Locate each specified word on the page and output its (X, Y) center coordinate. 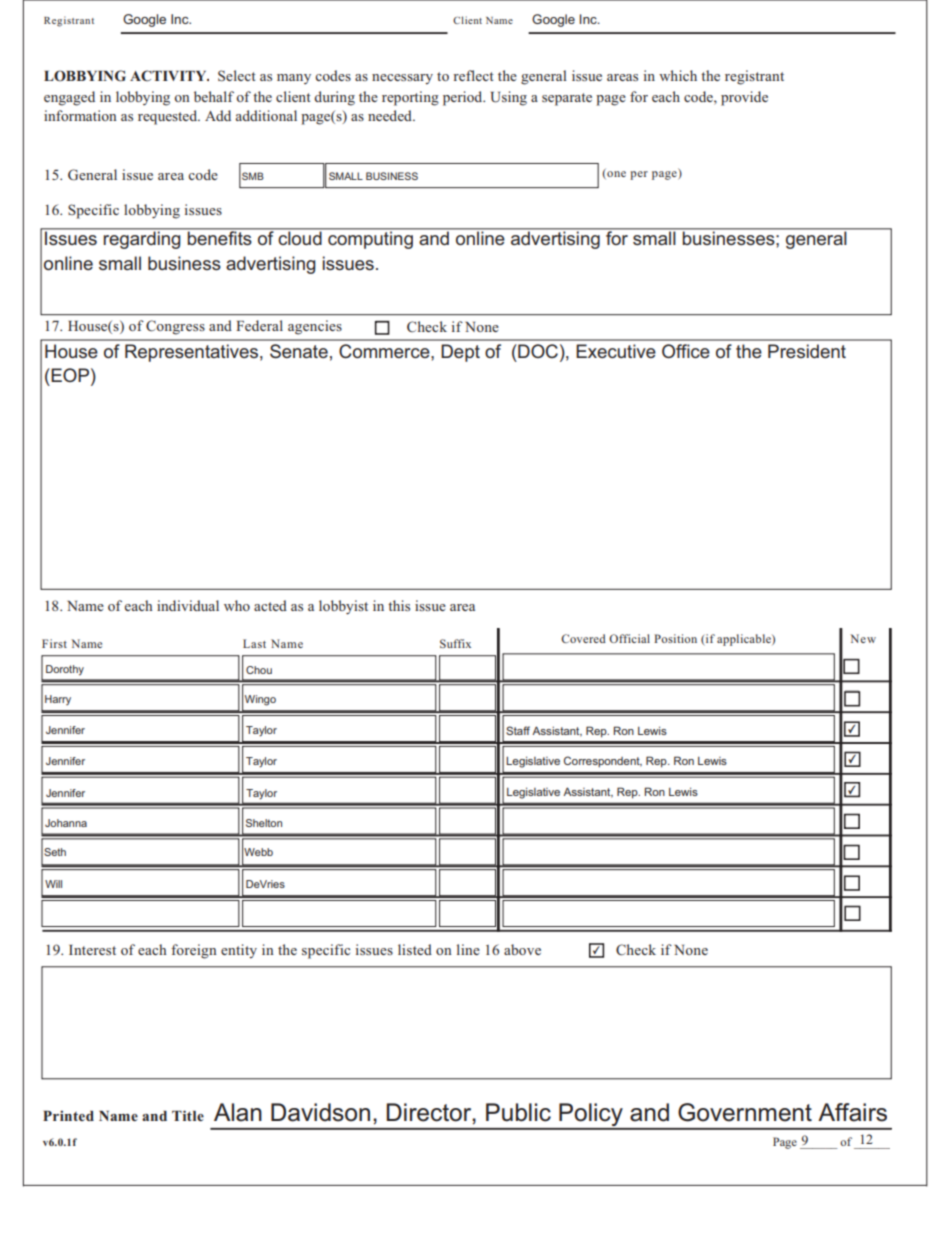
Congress (175, 327)
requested (169, 117)
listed (415, 949)
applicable (745, 640)
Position (675, 638)
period (464, 98)
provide (744, 98)
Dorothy (65, 670)
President (807, 351)
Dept (460, 353)
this (399, 605)
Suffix (455, 643)
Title (188, 1115)
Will (53, 884)
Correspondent (603, 762)
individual (188, 605)
